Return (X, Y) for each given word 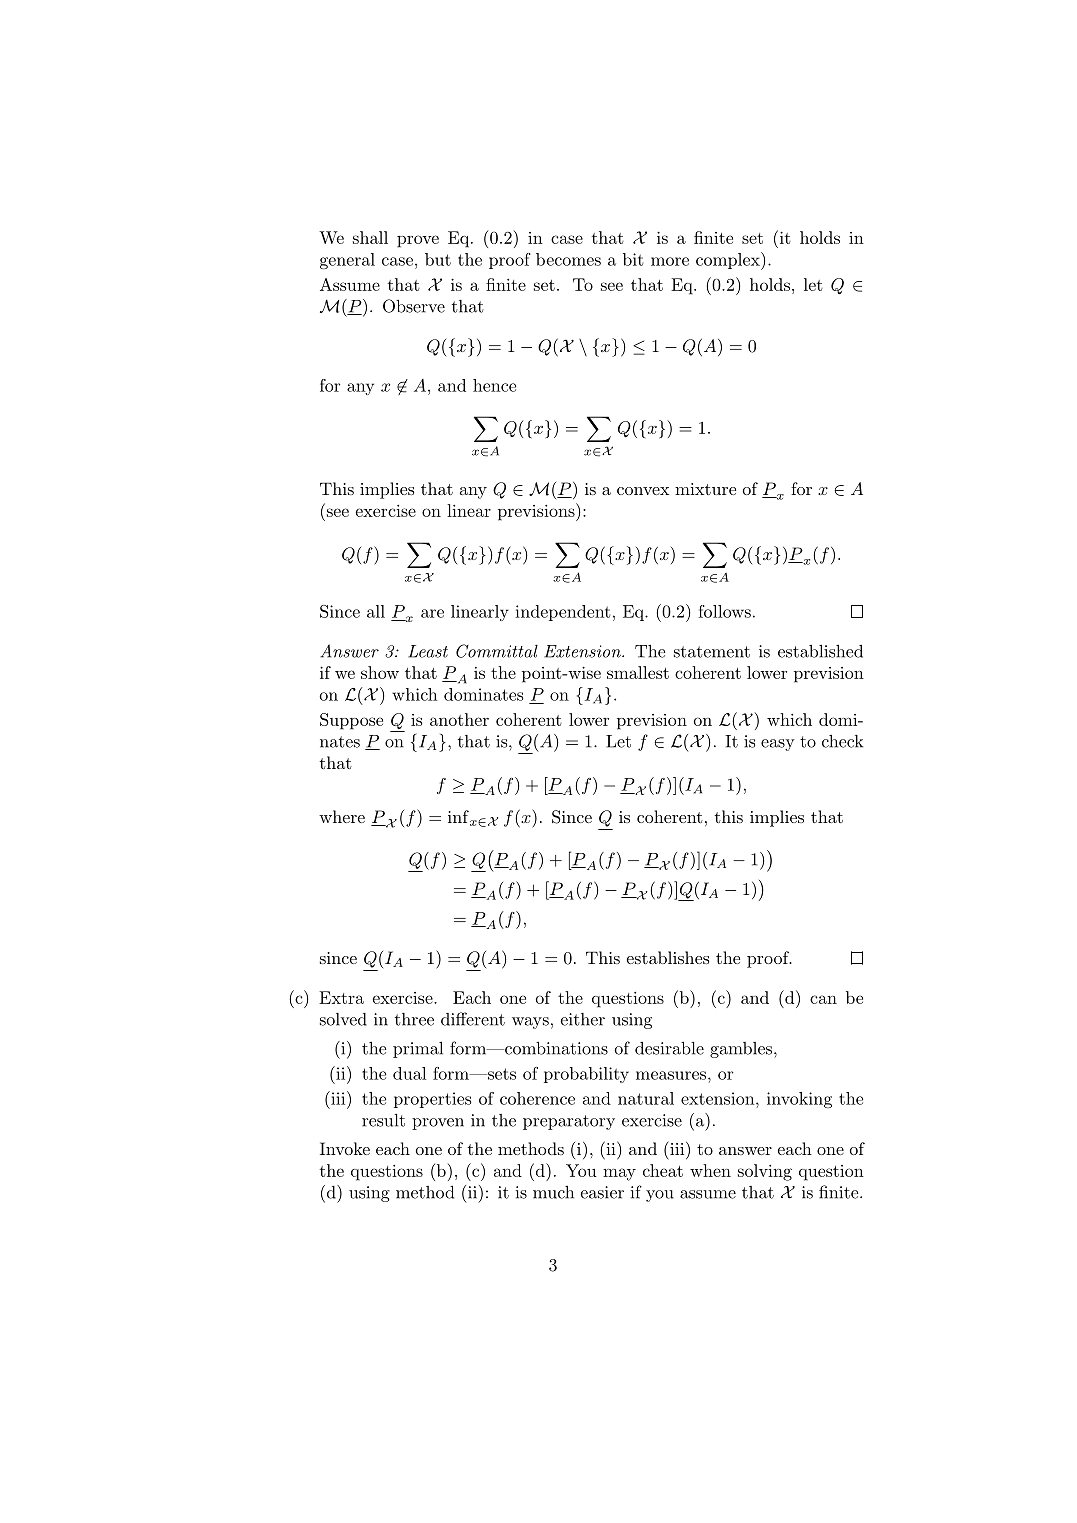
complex (729, 261)
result (383, 1120)
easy (778, 745)
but (438, 259)
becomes (568, 259)
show (380, 672)
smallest (638, 672)
